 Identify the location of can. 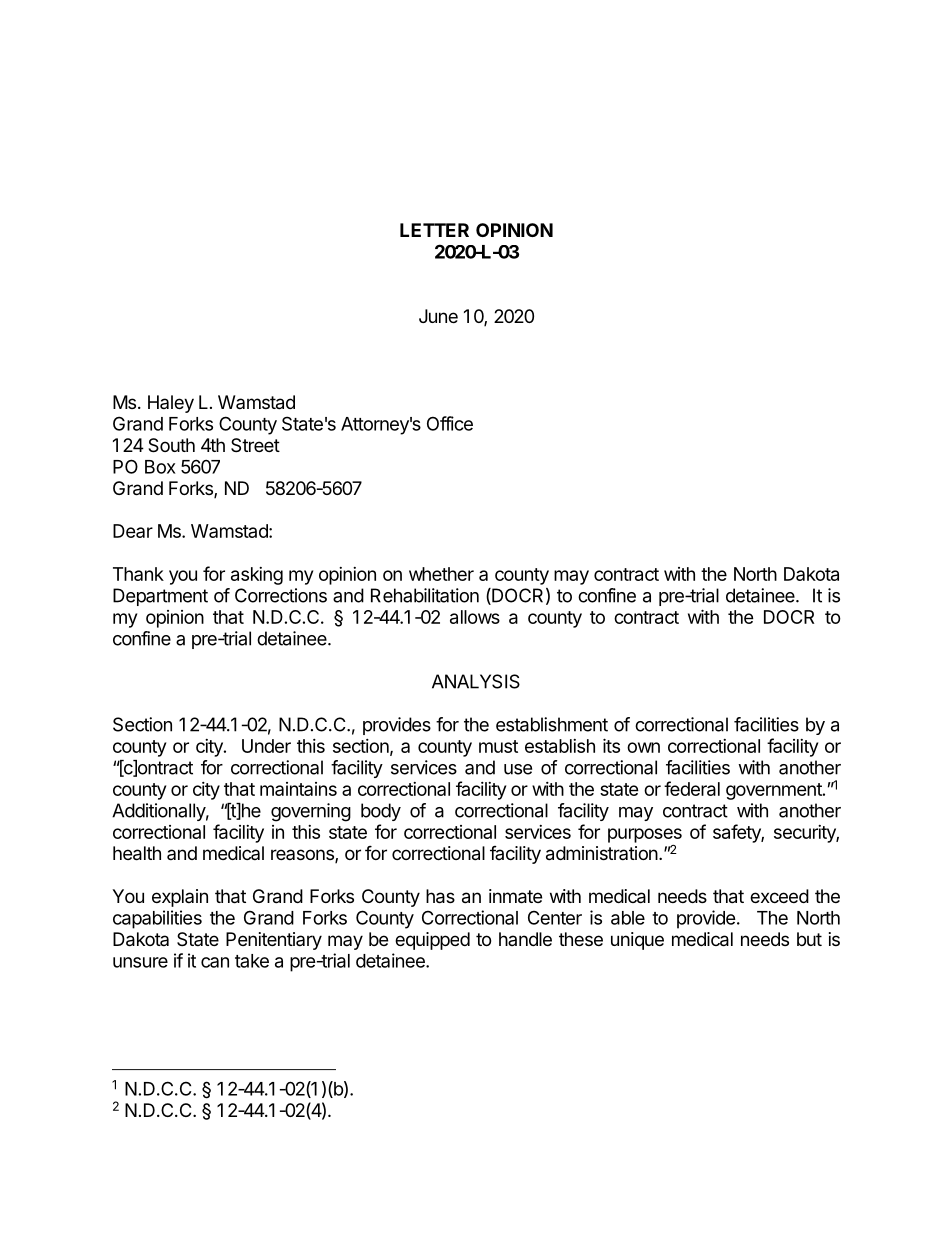
(215, 962).
